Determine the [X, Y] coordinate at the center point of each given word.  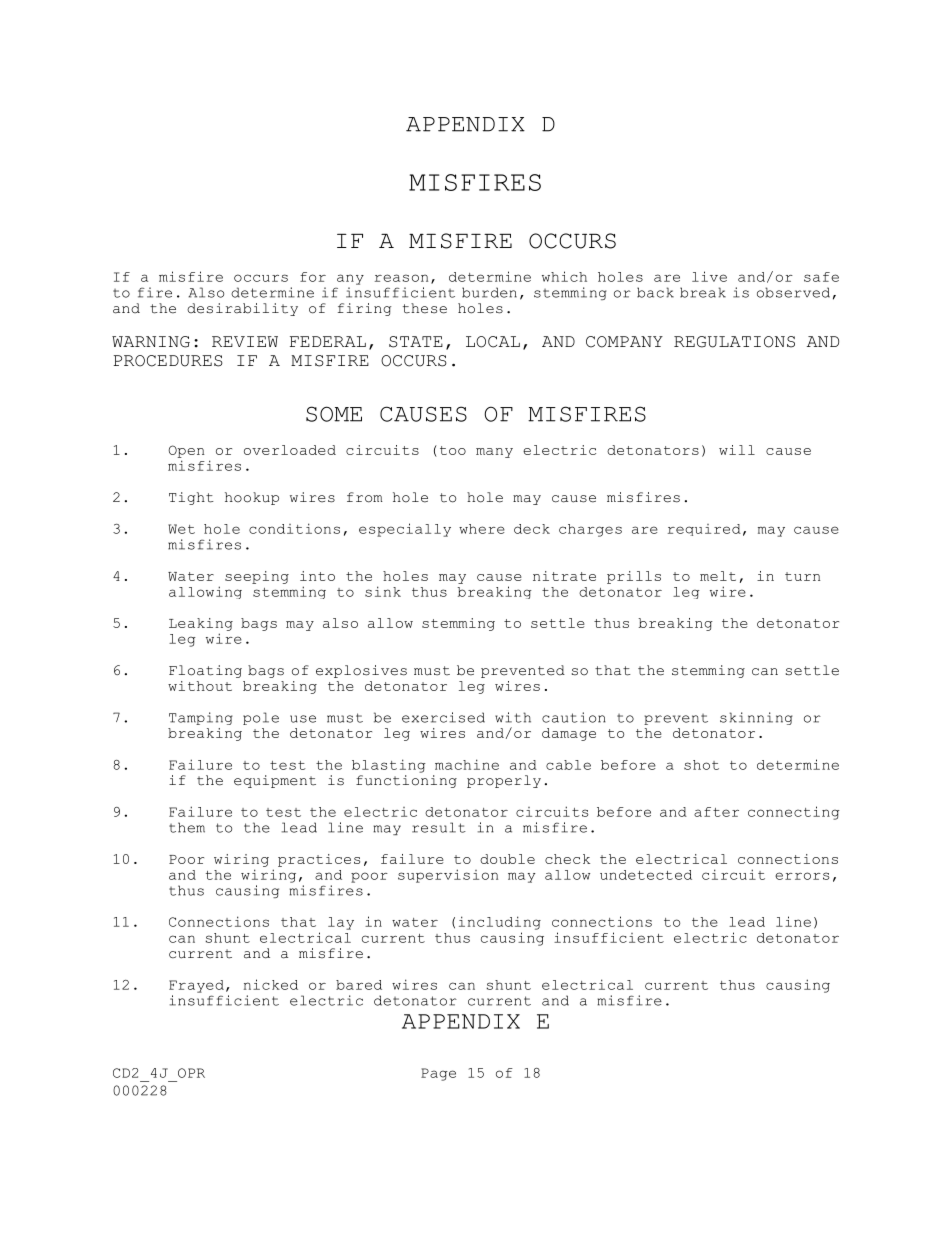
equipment [275, 781]
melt [718, 576]
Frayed [196, 986]
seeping [257, 577]
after [716, 812]
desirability [242, 309]
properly [504, 781]
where [482, 529]
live [709, 276]
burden [489, 292]
